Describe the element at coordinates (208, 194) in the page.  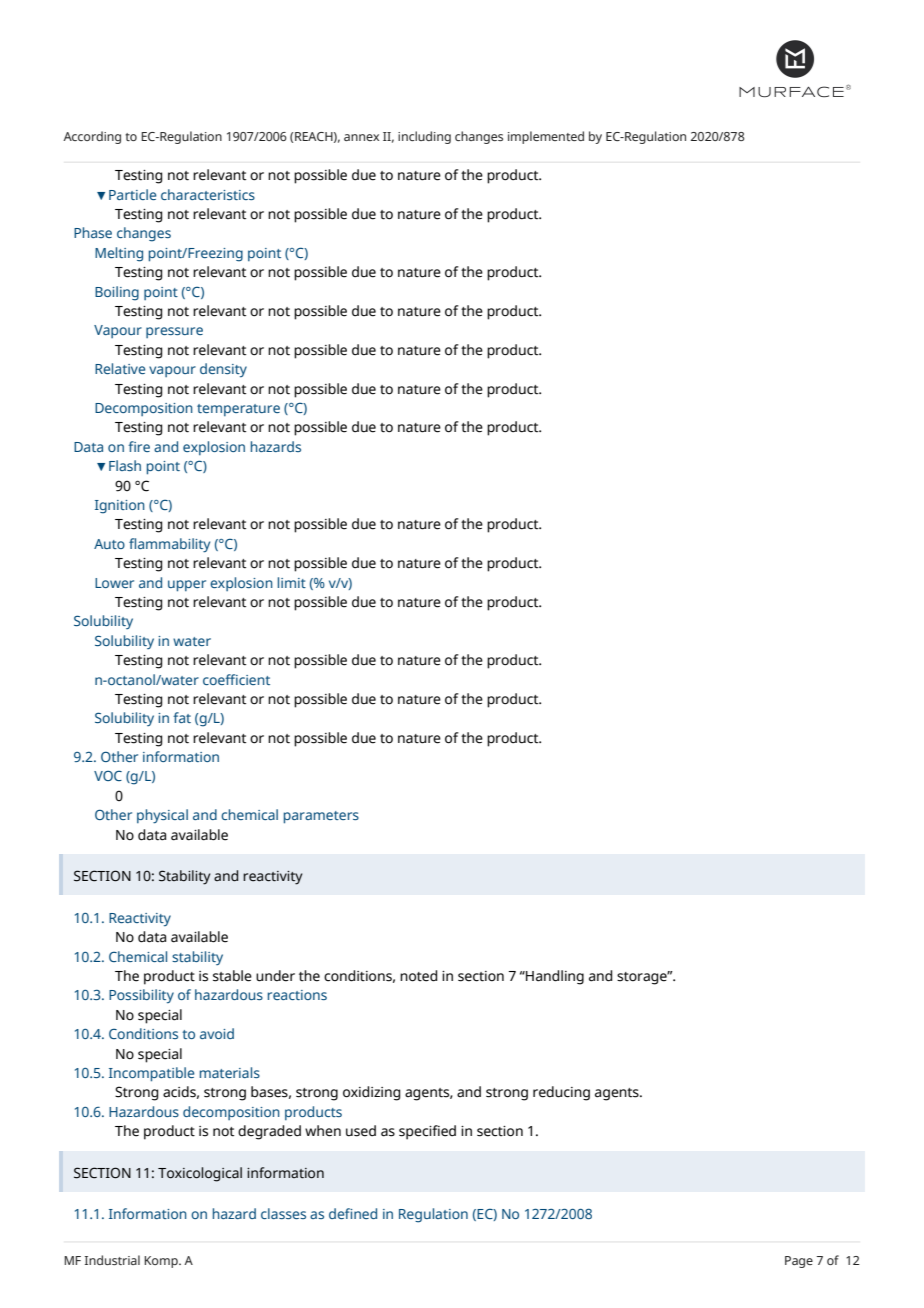
I see `characteristics` at that location.
